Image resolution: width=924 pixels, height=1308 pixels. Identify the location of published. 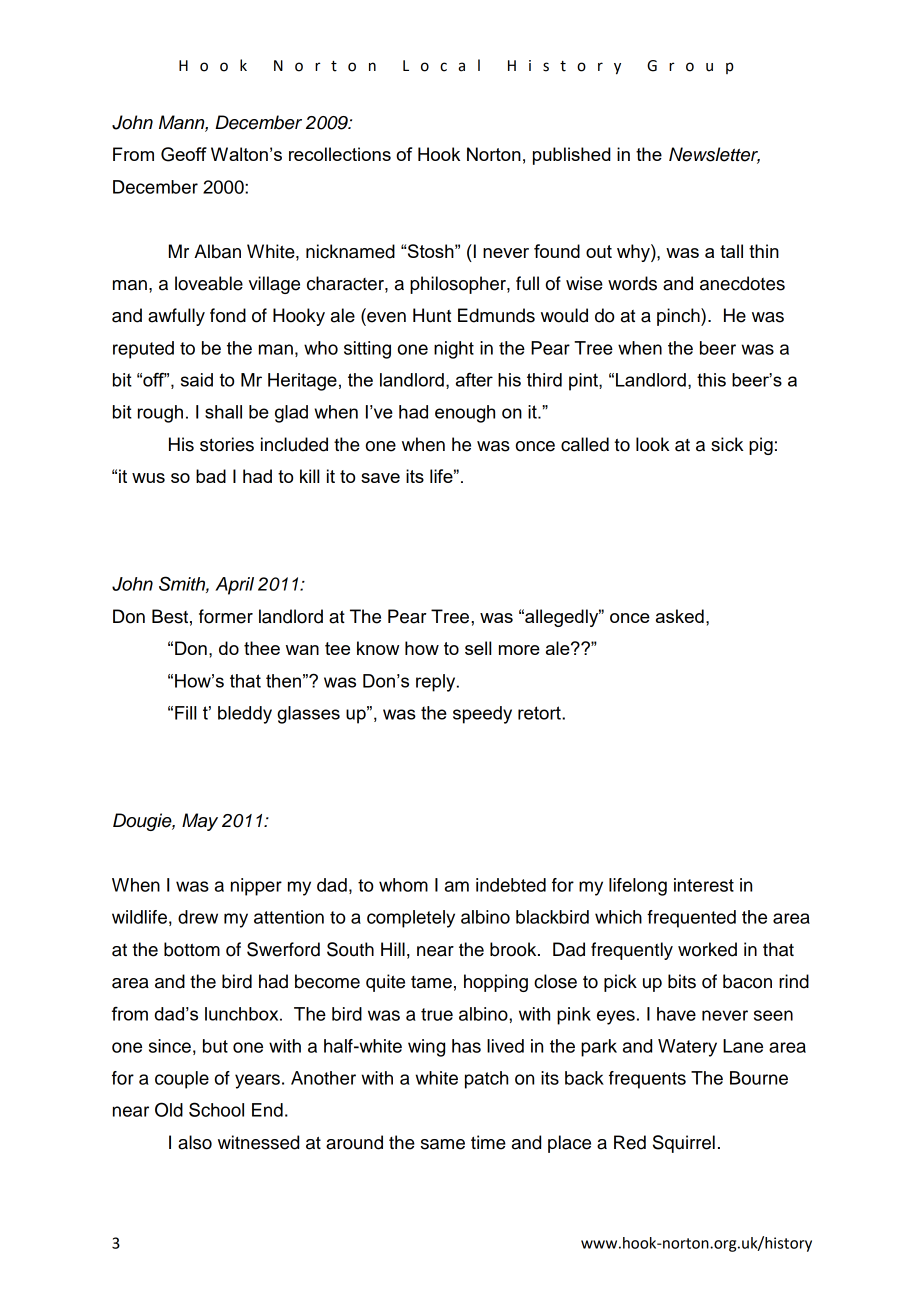
(572, 156).
